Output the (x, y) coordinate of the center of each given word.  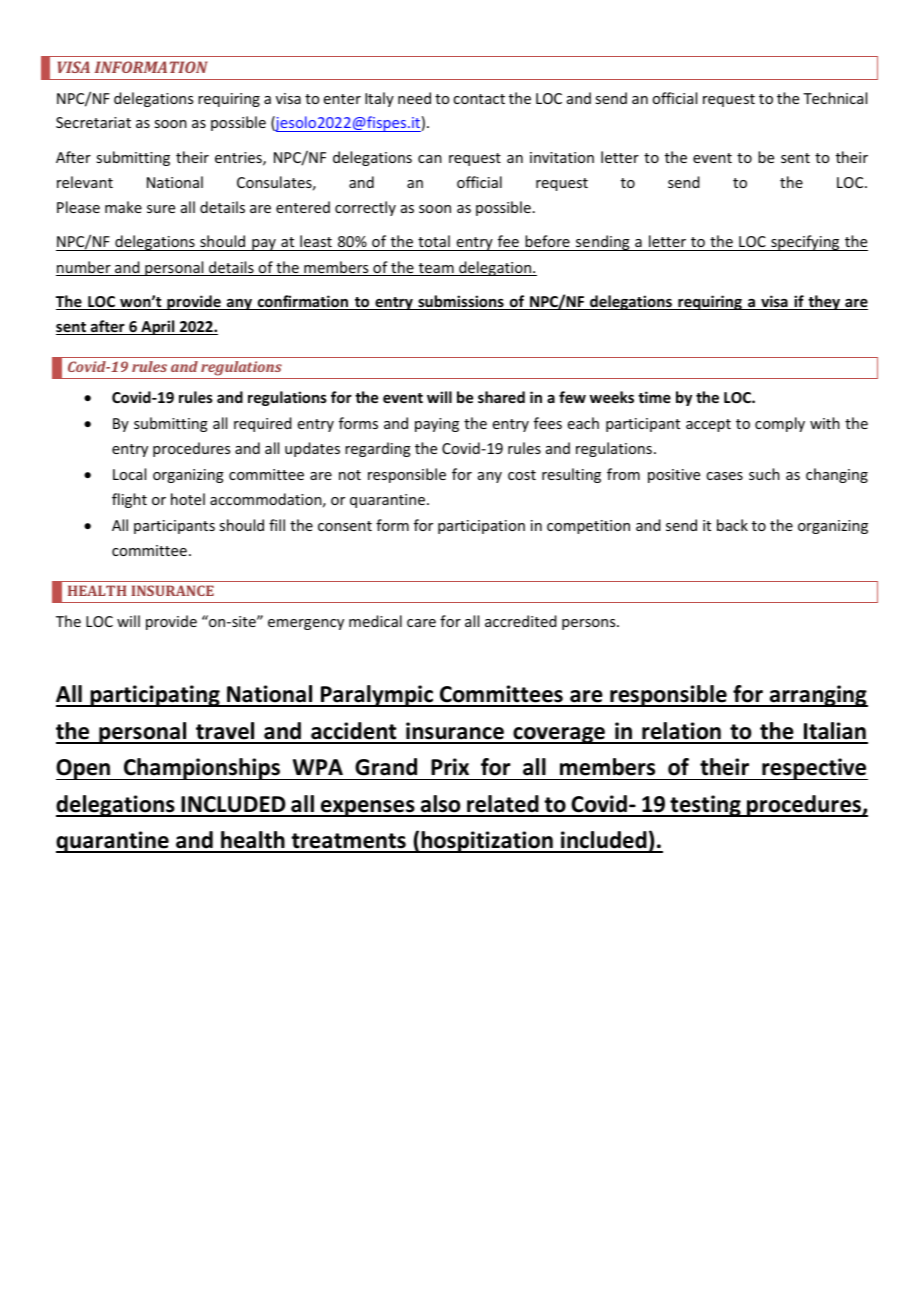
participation (481, 527)
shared (501, 397)
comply (780, 424)
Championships (202, 769)
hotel (188, 499)
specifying (805, 243)
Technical (835, 98)
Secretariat (93, 122)
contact (479, 99)
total (434, 241)
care (421, 623)
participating (155, 696)
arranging (817, 696)
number (84, 268)
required (263, 424)
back (732, 525)
